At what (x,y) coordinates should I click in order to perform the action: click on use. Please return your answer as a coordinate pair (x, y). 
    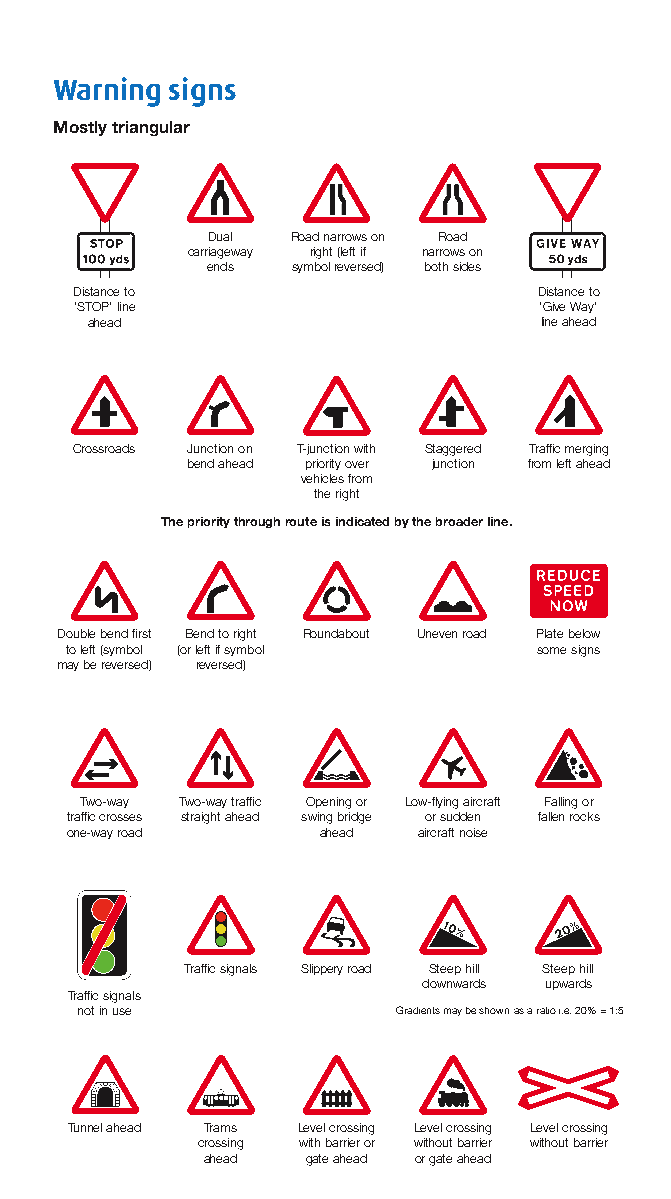
    Looking at the image, I should click on (122, 1011).
